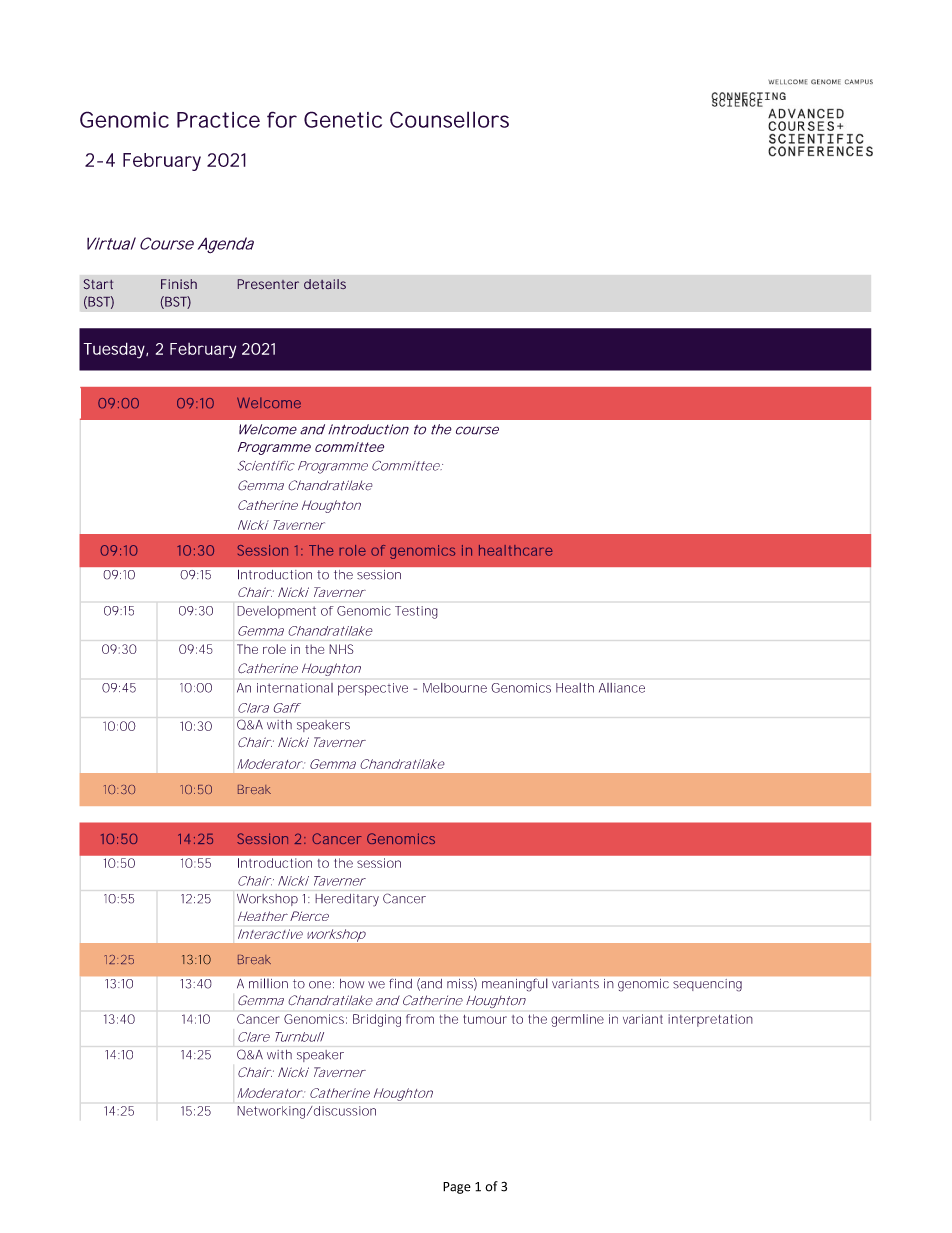  Describe the element at coordinates (343, 119) in the screenshot. I see `Genetic` at that location.
